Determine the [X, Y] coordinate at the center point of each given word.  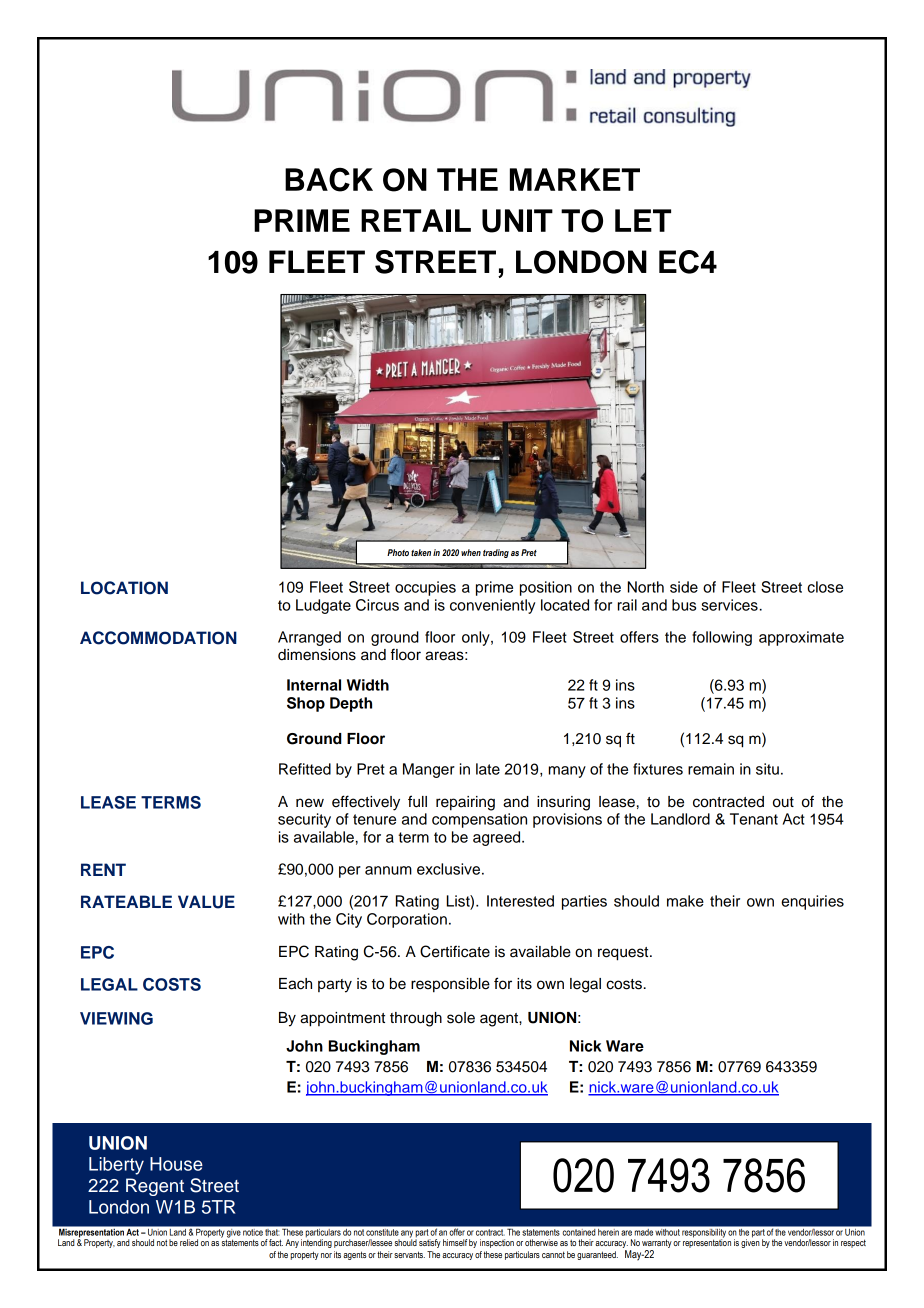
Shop [306, 704]
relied [189, 1242]
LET [643, 220]
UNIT [517, 221]
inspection [497, 1243]
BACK [329, 180]
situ [767, 769]
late [488, 769]
